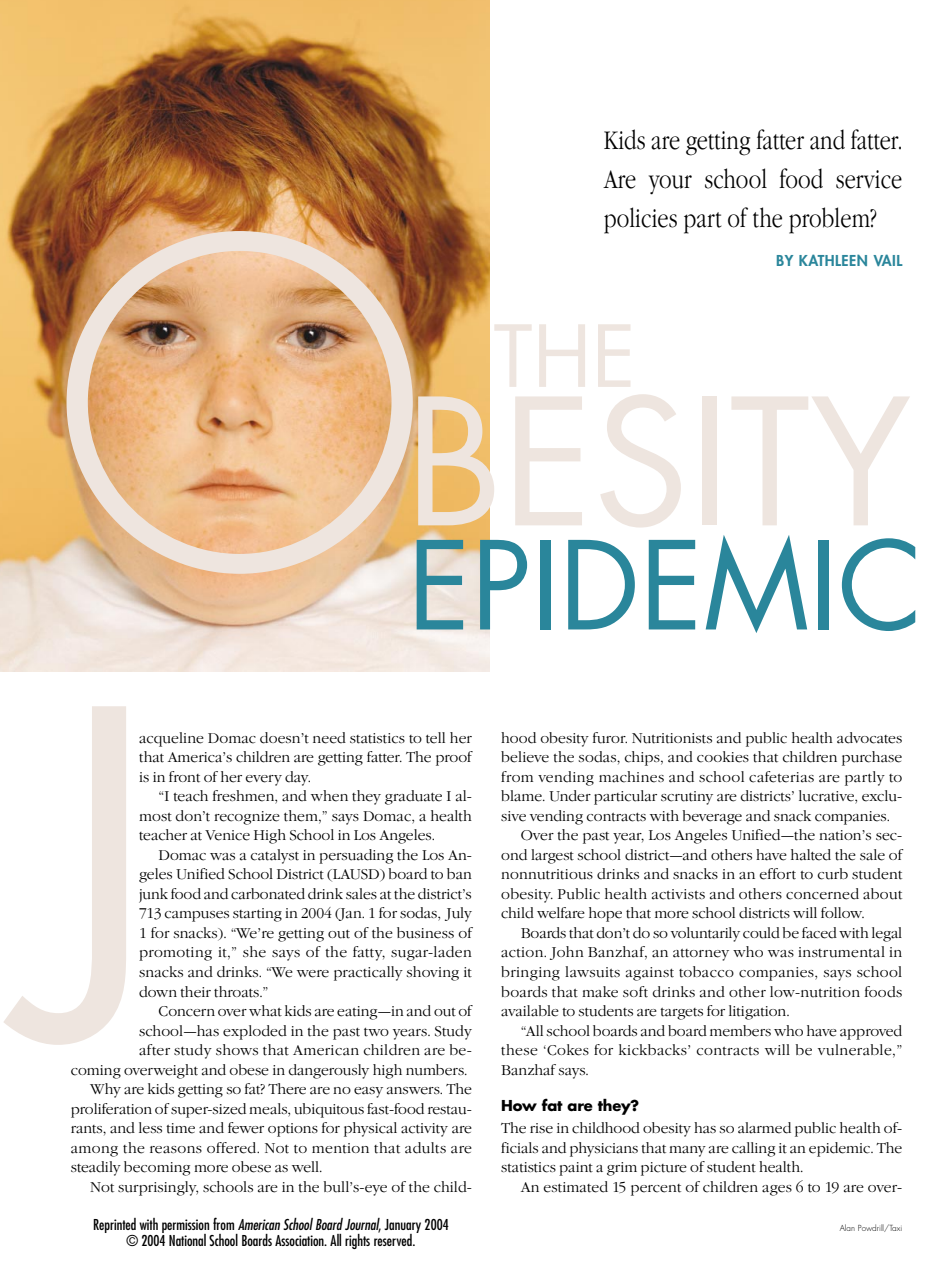 The width and height of the image is (952, 1275). I want to click on estimated, so click(575, 1187).
